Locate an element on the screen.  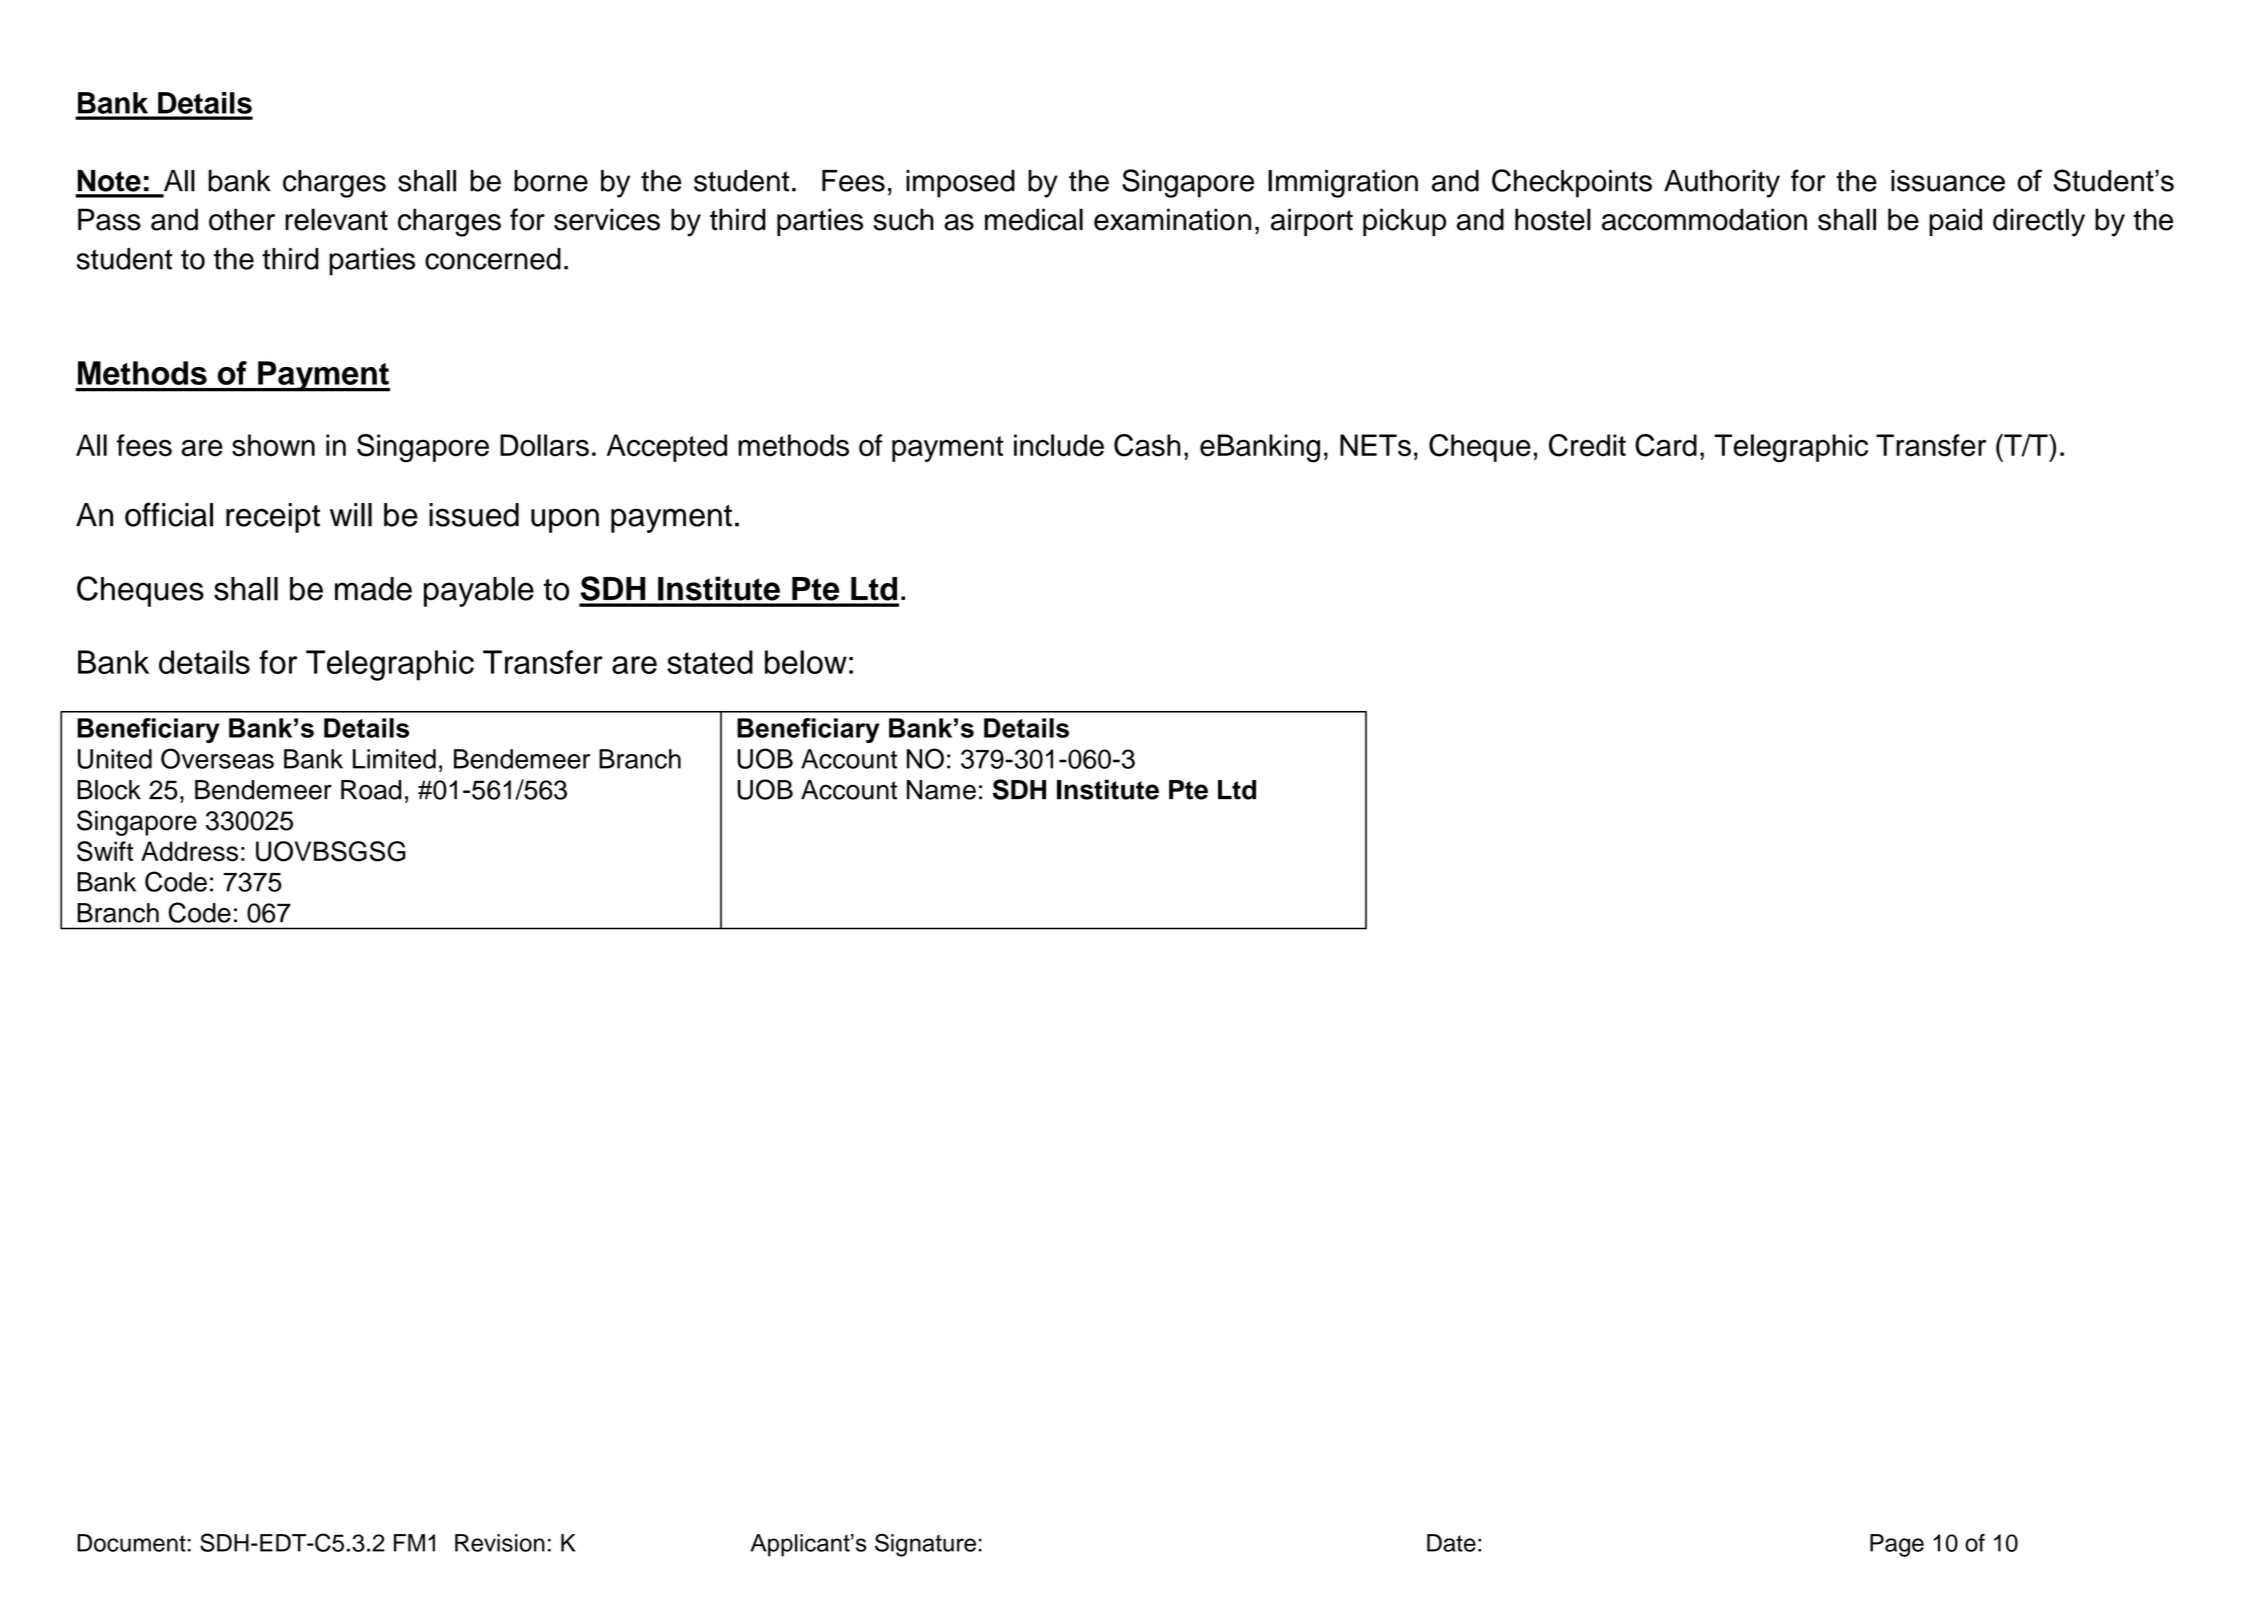
made is located at coordinates (373, 589).
